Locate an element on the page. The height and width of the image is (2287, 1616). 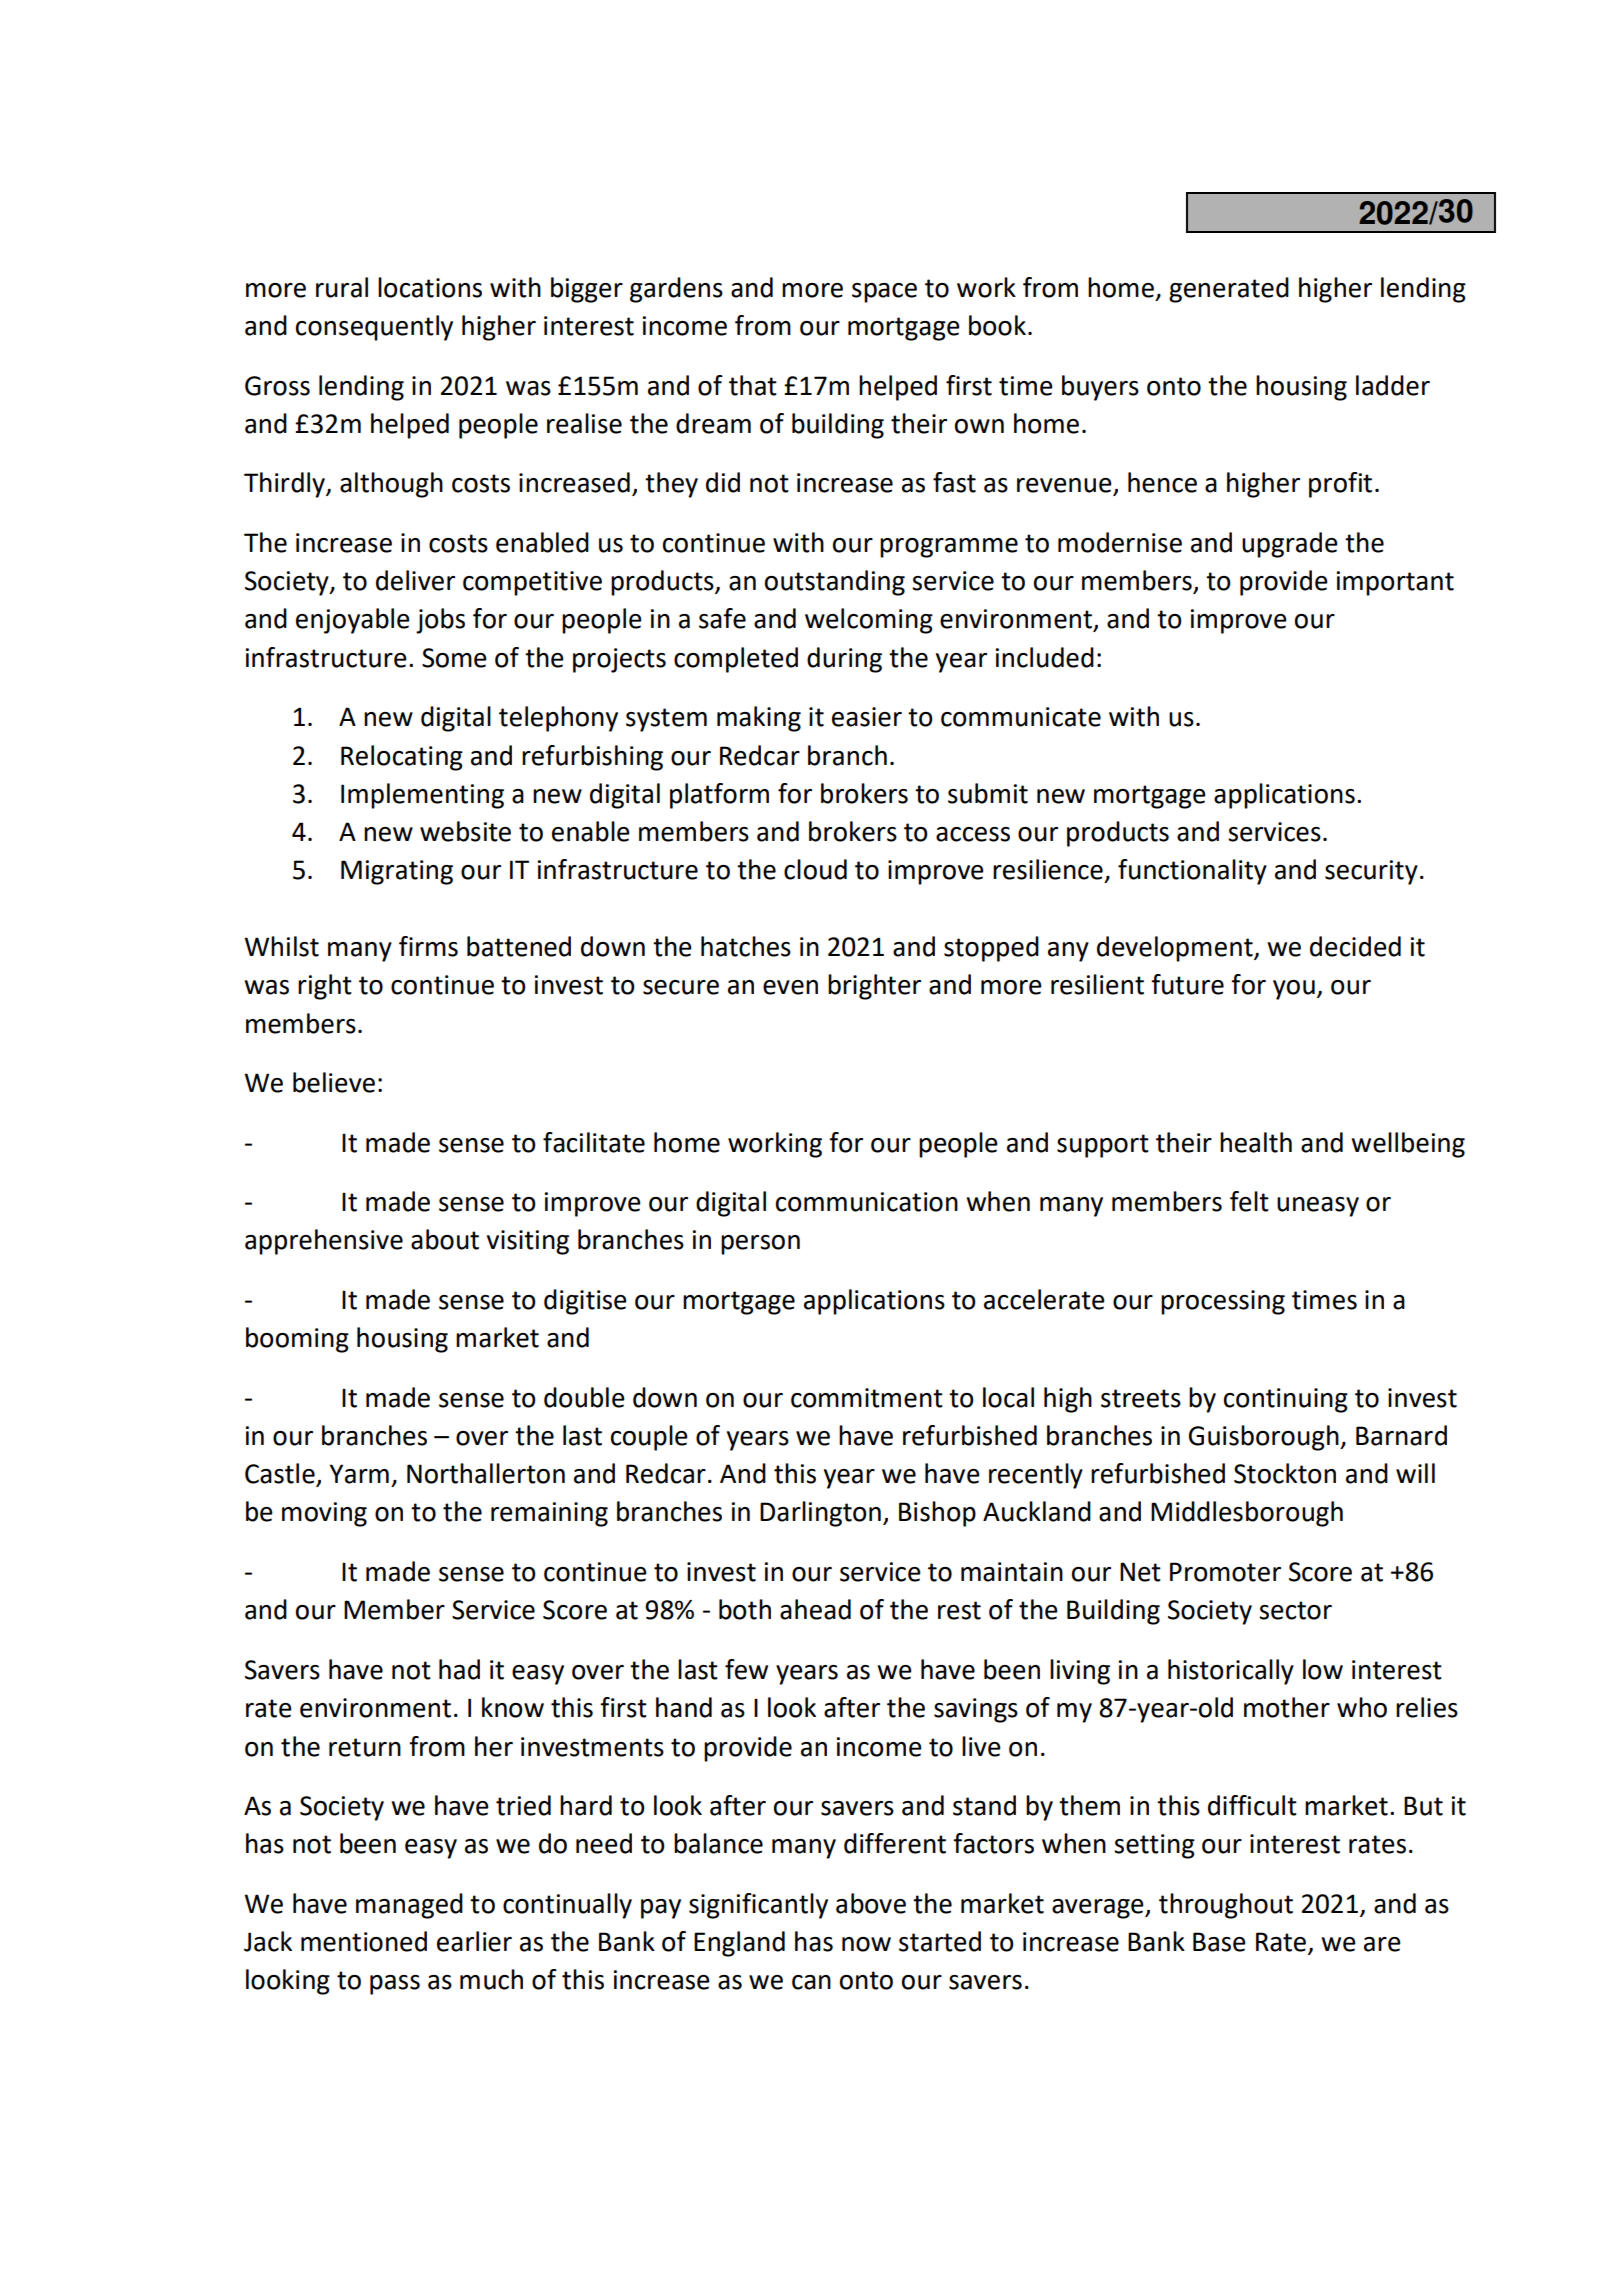
space is located at coordinates (884, 293).
